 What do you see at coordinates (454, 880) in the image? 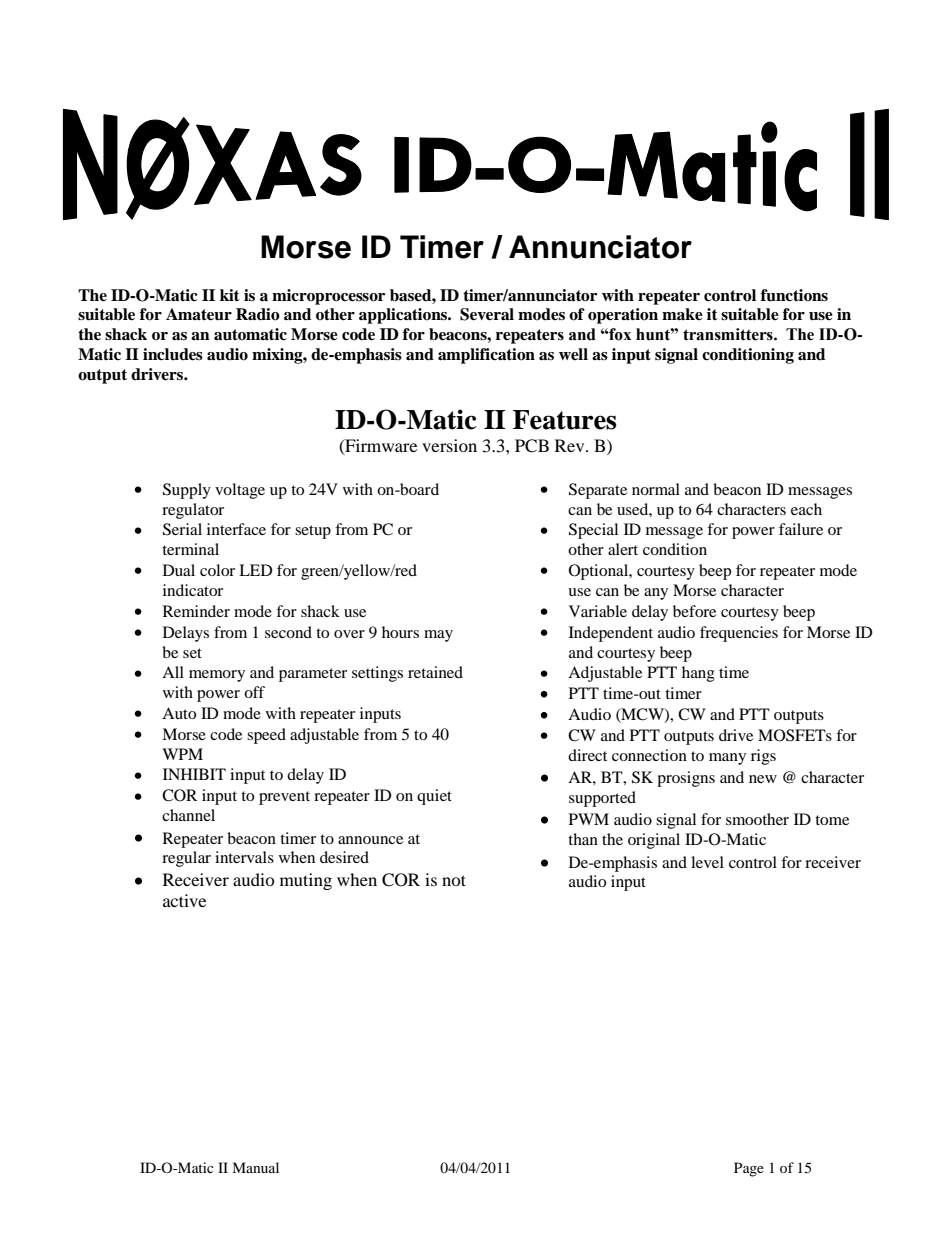
I see `not` at bounding box center [454, 880].
